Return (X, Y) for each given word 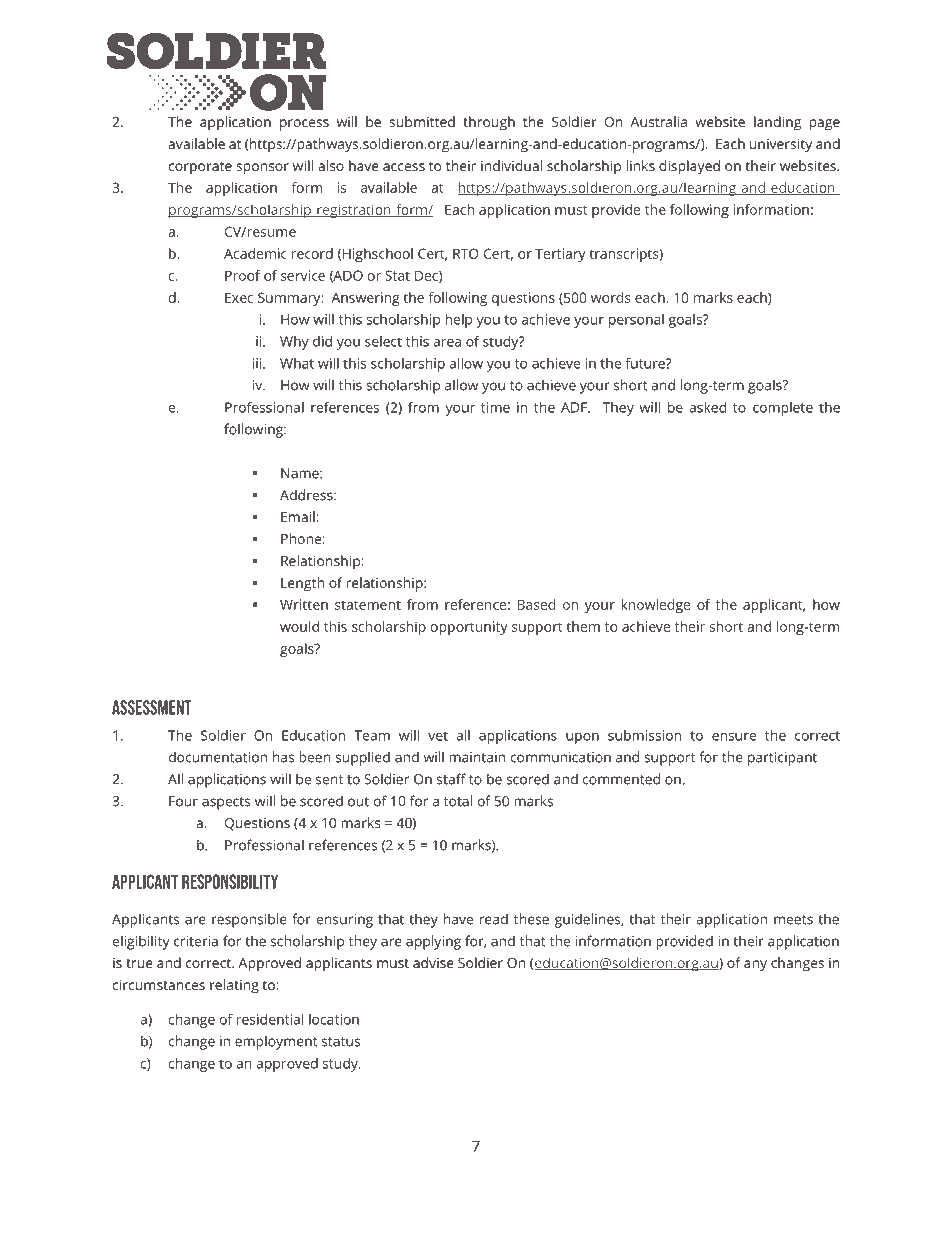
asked (707, 407)
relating (234, 986)
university (781, 146)
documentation (218, 757)
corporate (200, 168)
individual (511, 165)
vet (438, 736)
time (495, 407)
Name (301, 473)
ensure (734, 737)
